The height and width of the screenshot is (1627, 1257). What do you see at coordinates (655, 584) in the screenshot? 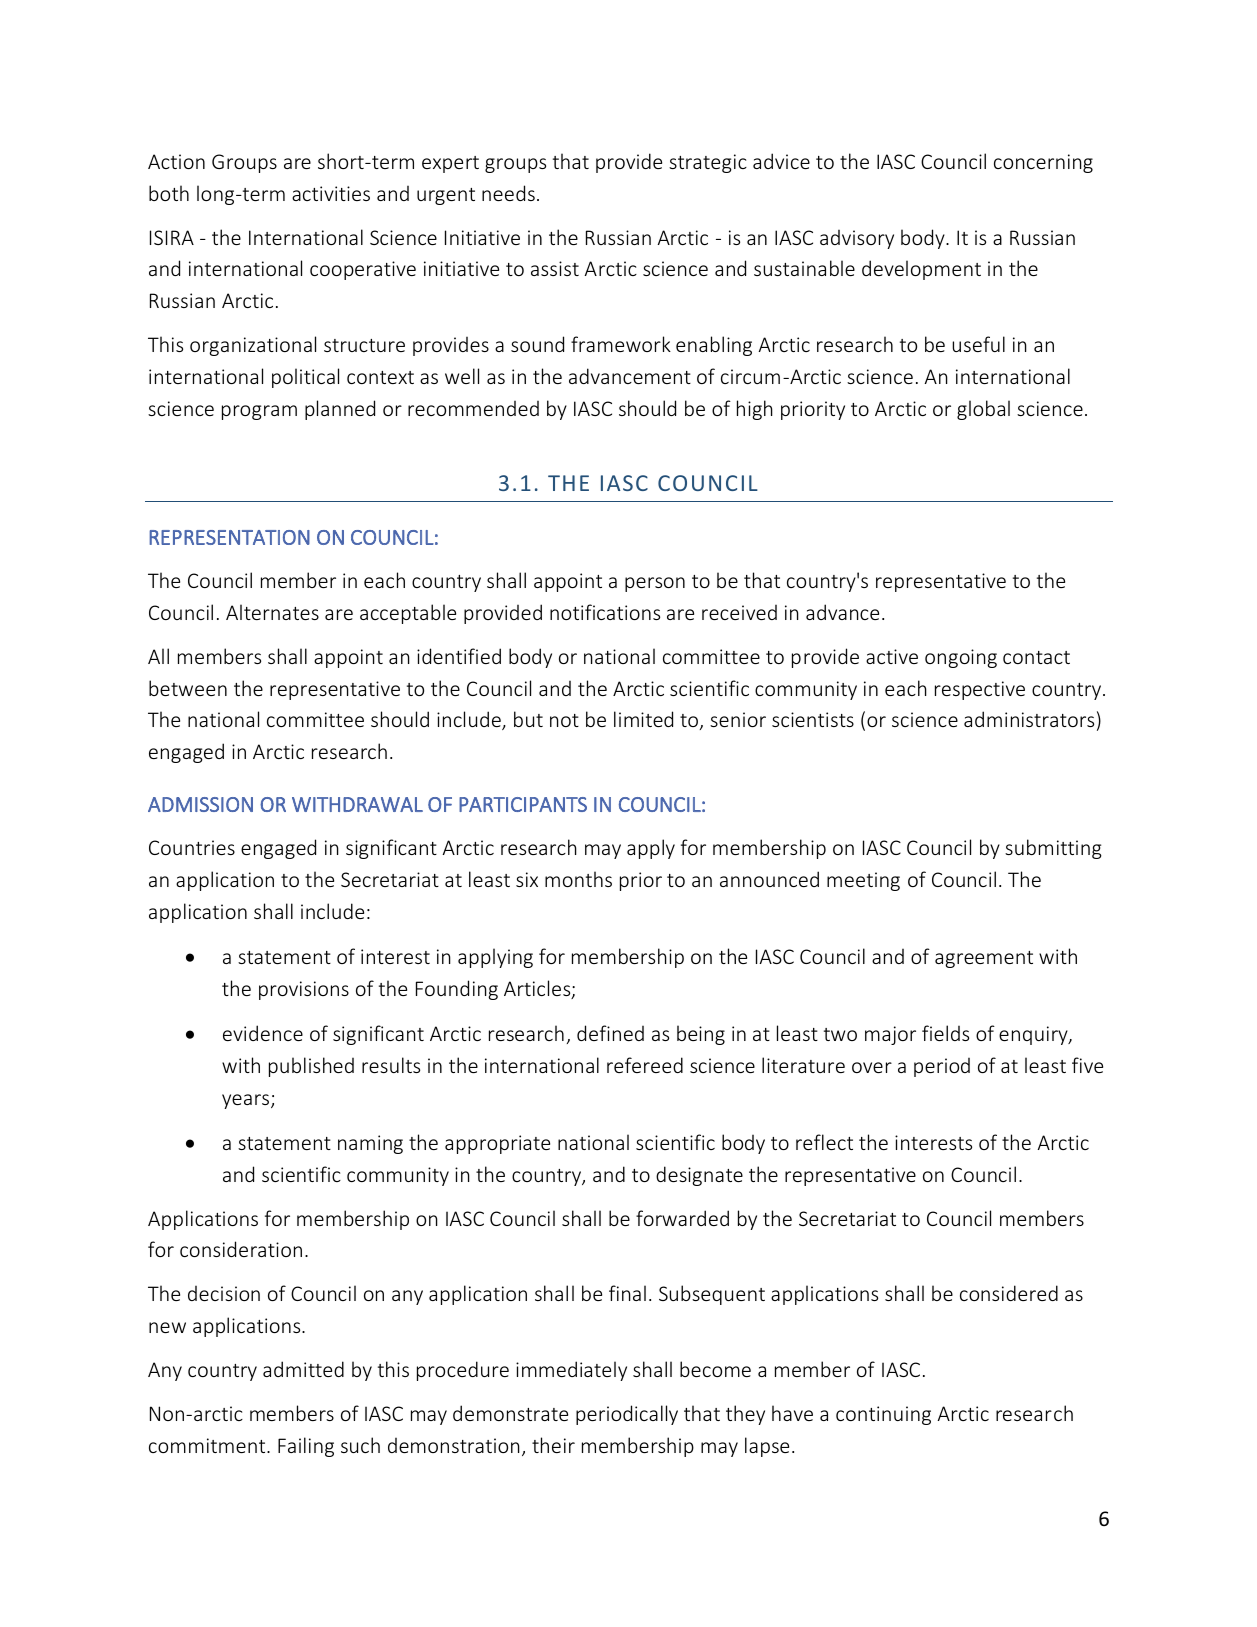
I see `person` at bounding box center [655, 584].
